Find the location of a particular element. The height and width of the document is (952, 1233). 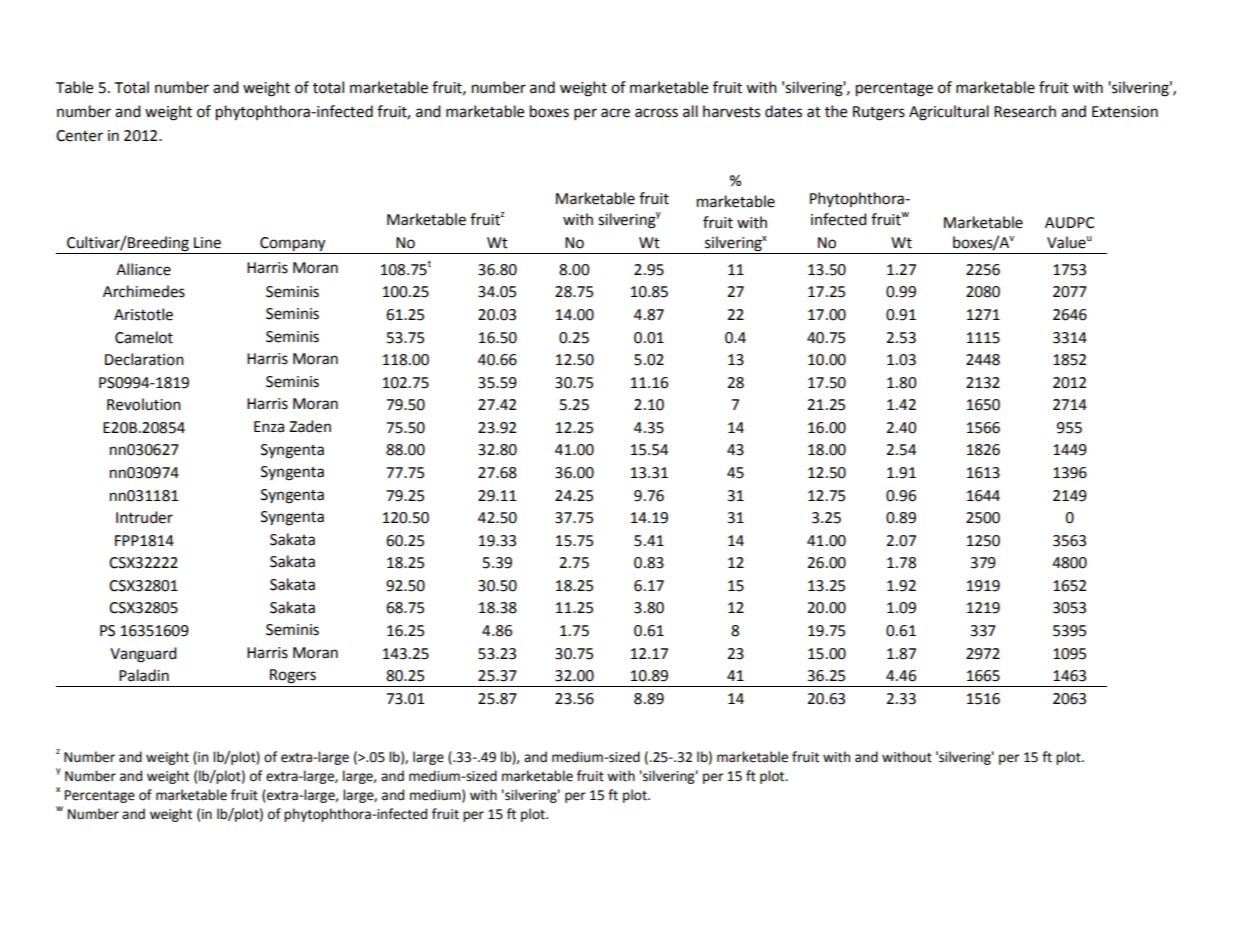

acre is located at coordinates (615, 113).
